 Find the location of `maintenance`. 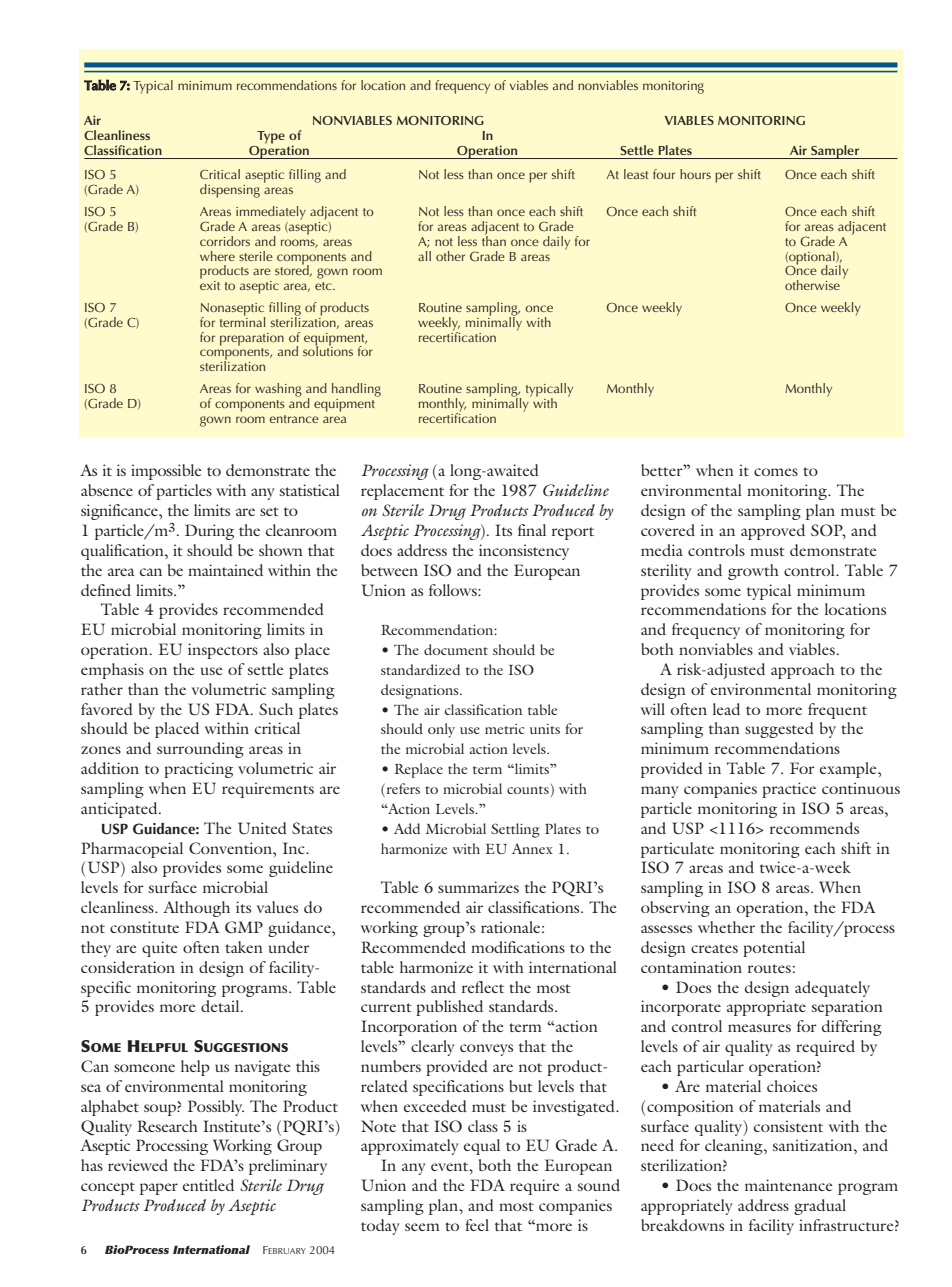

maintenance is located at coordinates (788, 1185).
